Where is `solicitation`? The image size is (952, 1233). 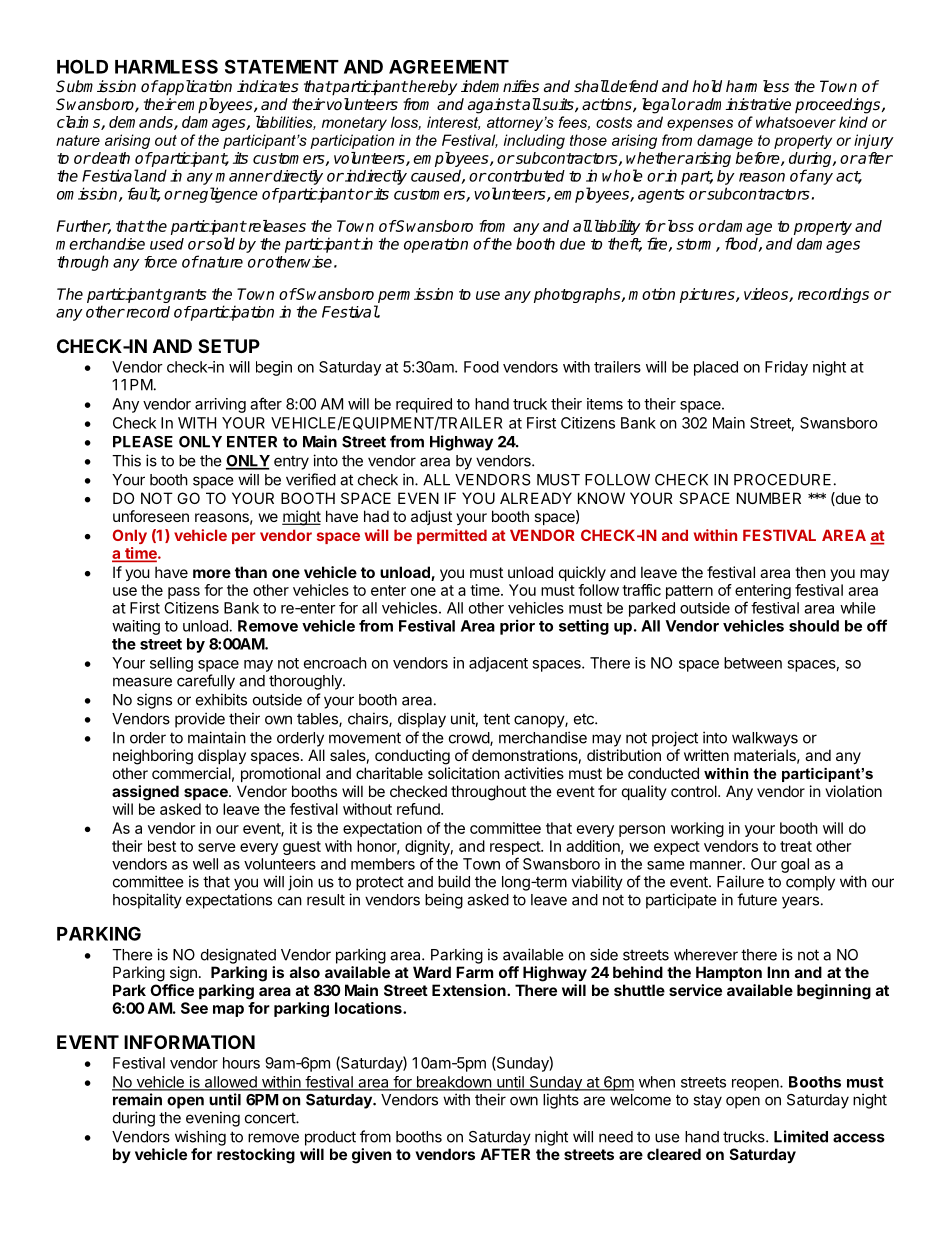
solicitation is located at coordinates (464, 773).
